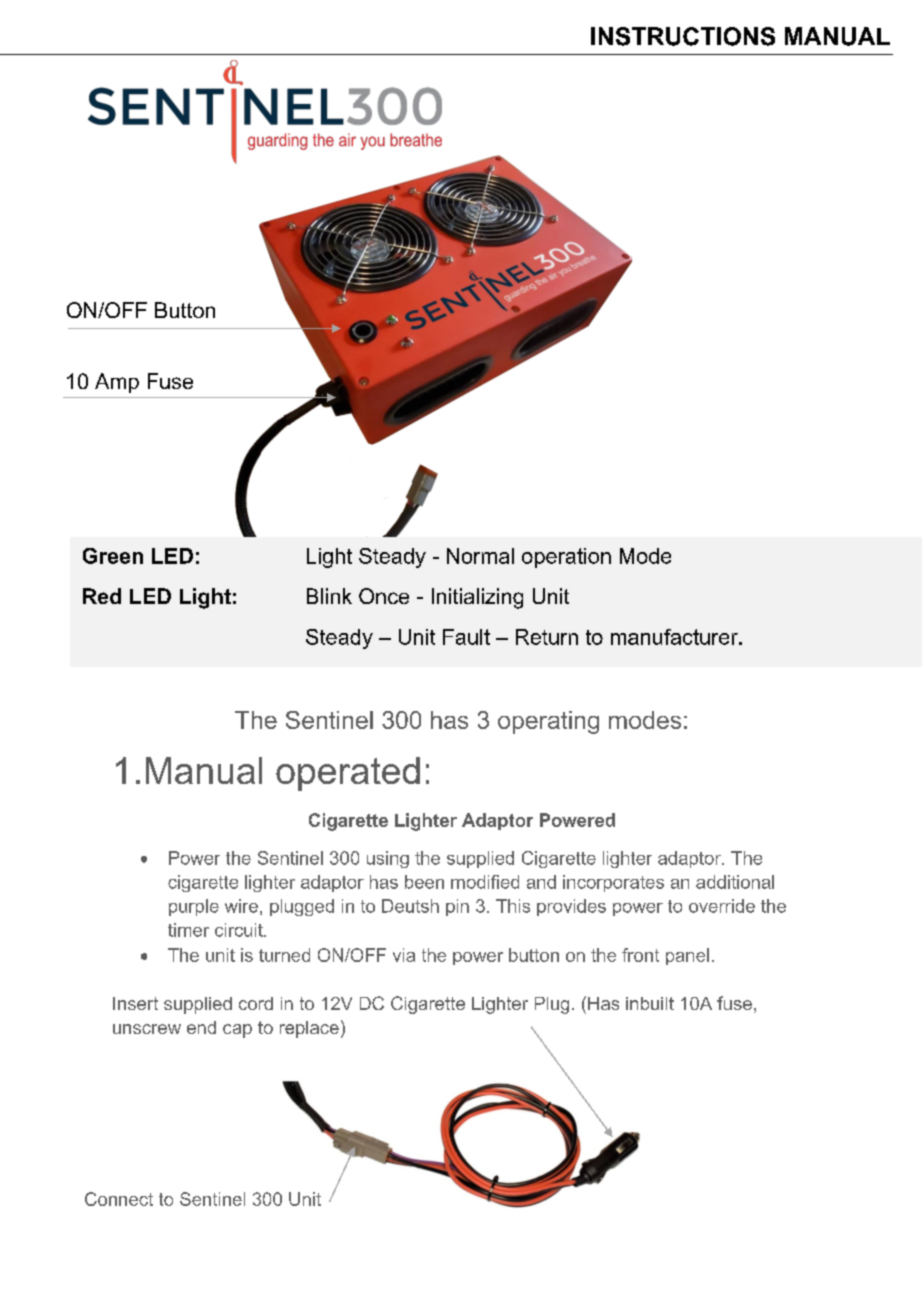 This document has width=924, height=1308. What do you see at coordinates (384, 596) in the document?
I see `Once` at bounding box center [384, 596].
